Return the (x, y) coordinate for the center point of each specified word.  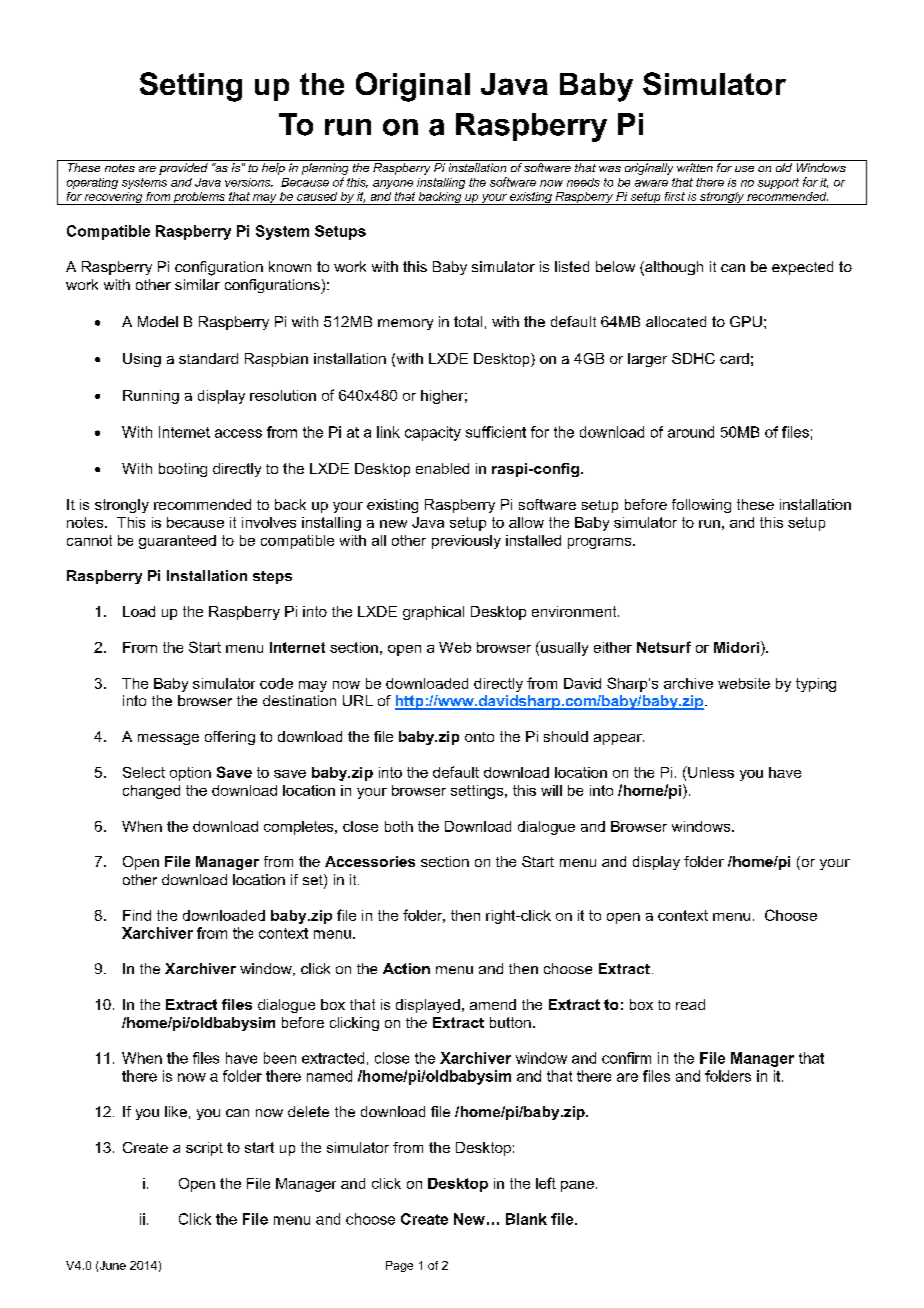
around (691, 432)
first (675, 196)
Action (406, 968)
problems (199, 198)
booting (183, 470)
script (204, 1149)
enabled (442, 468)
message (168, 739)
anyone (393, 184)
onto (479, 737)
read (690, 1004)
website (744, 683)
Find (137, 915)
